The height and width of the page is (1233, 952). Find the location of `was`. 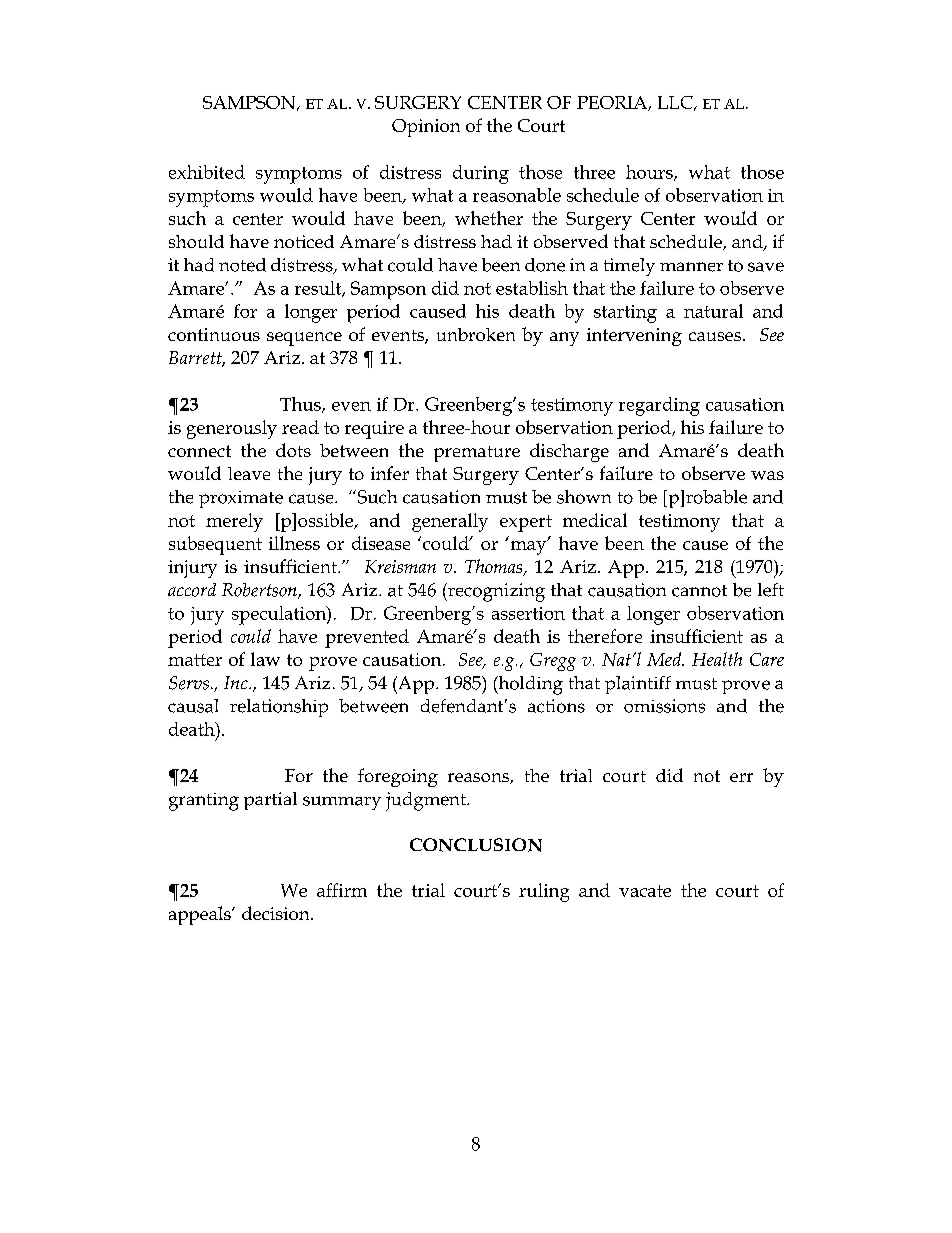

was is located at coordinates (767, 475).
